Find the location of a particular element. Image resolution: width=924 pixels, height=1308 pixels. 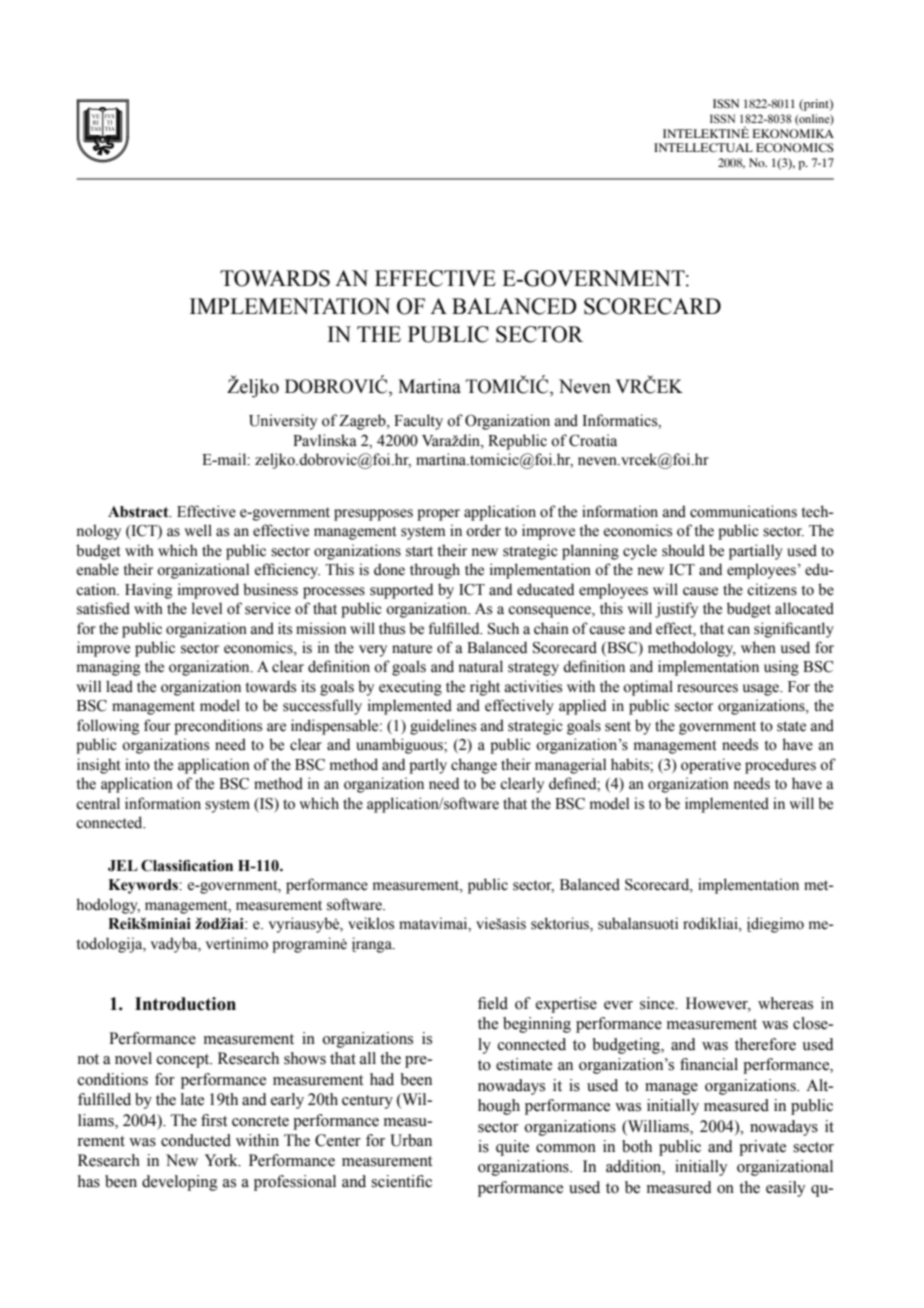

INTELLECTUAL is located at coordinates (703, 147).
